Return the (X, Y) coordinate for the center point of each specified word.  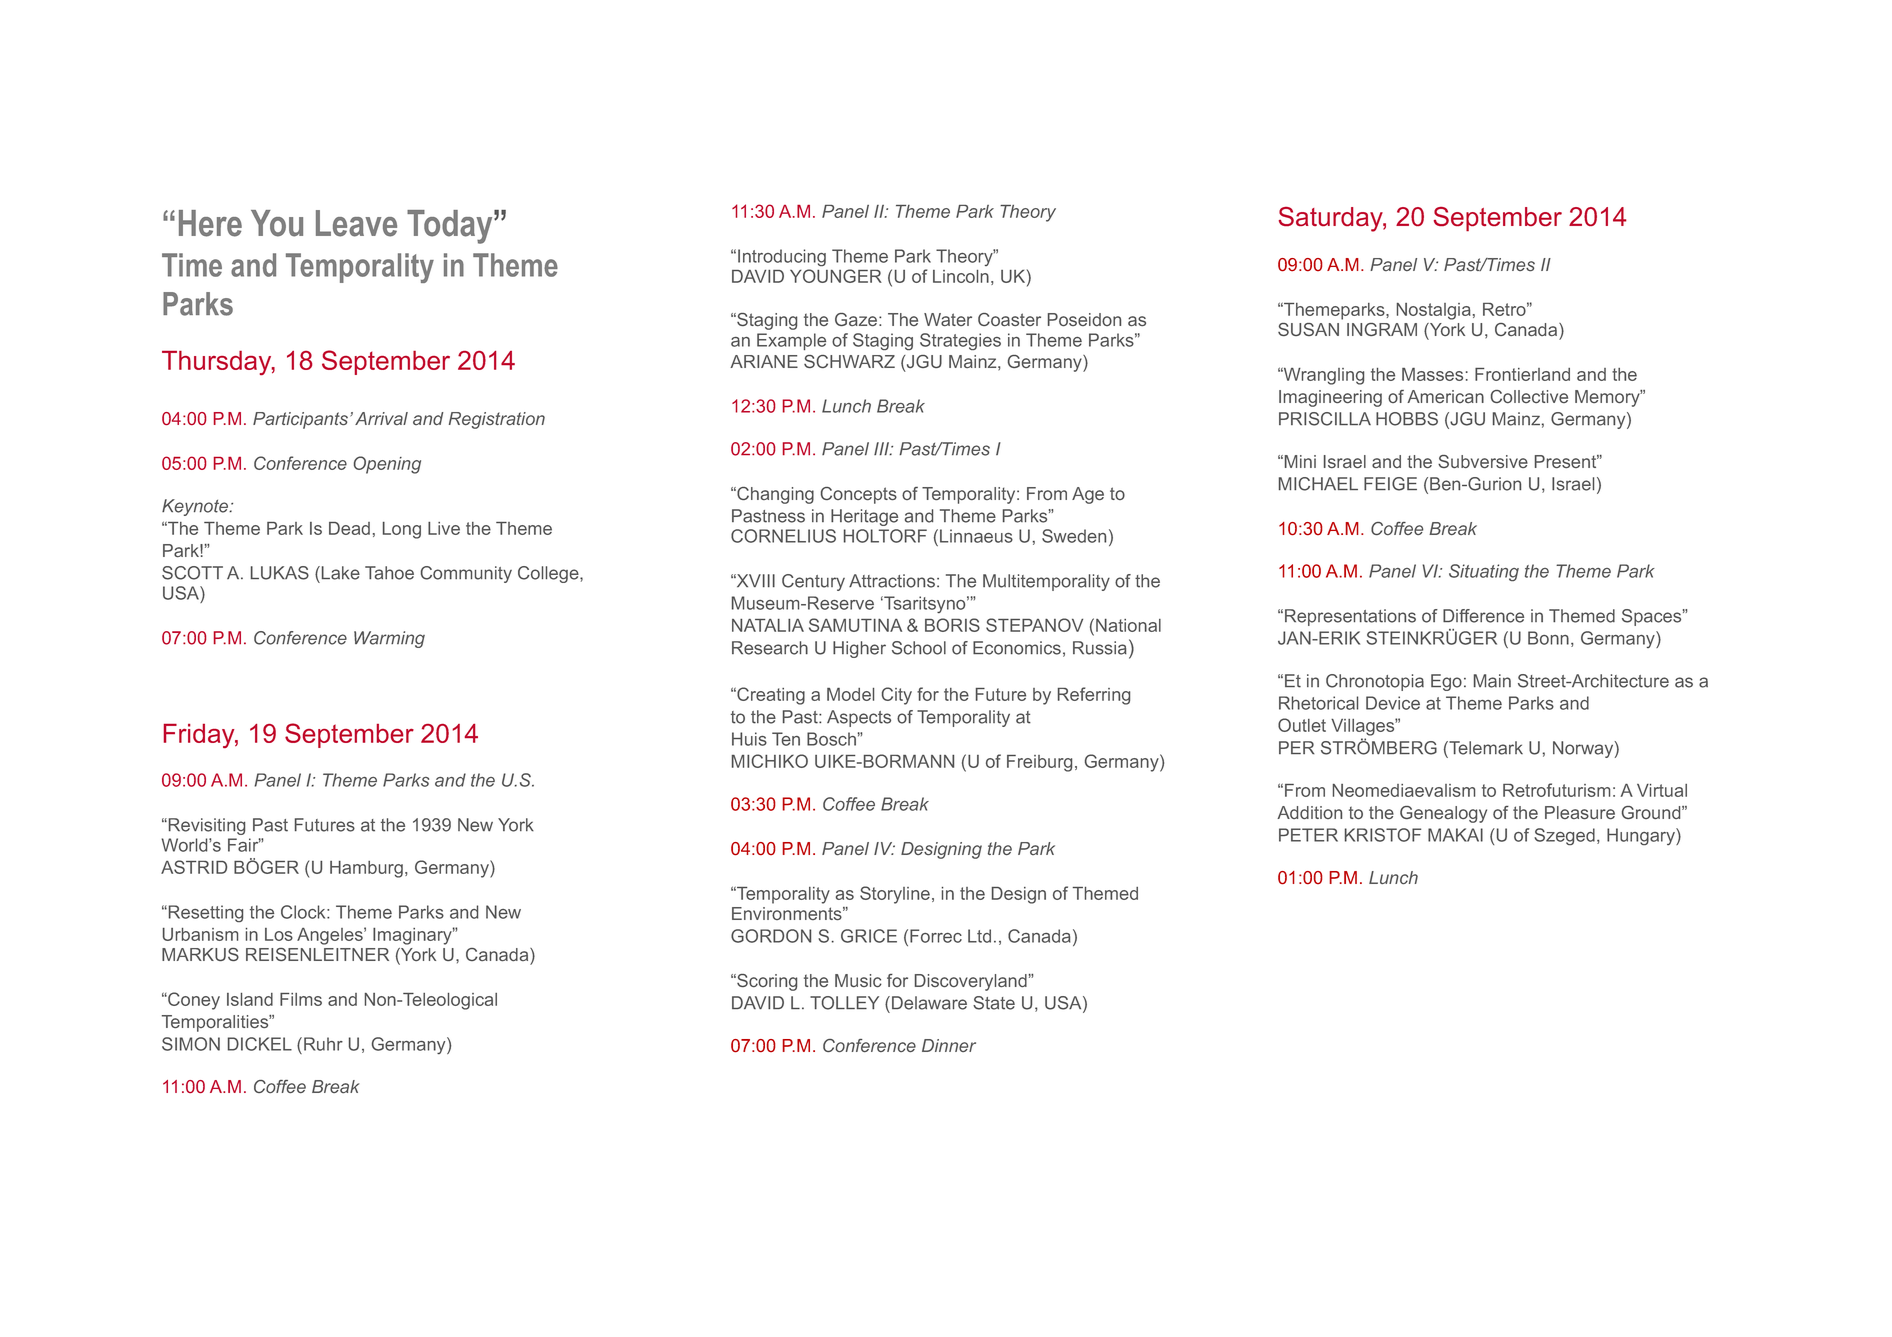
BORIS (952, 625)
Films (301, 999)
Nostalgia (1434, 311)
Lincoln (961, 276)
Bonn (1548, 638)
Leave (356, 223)
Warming (389, 639)
